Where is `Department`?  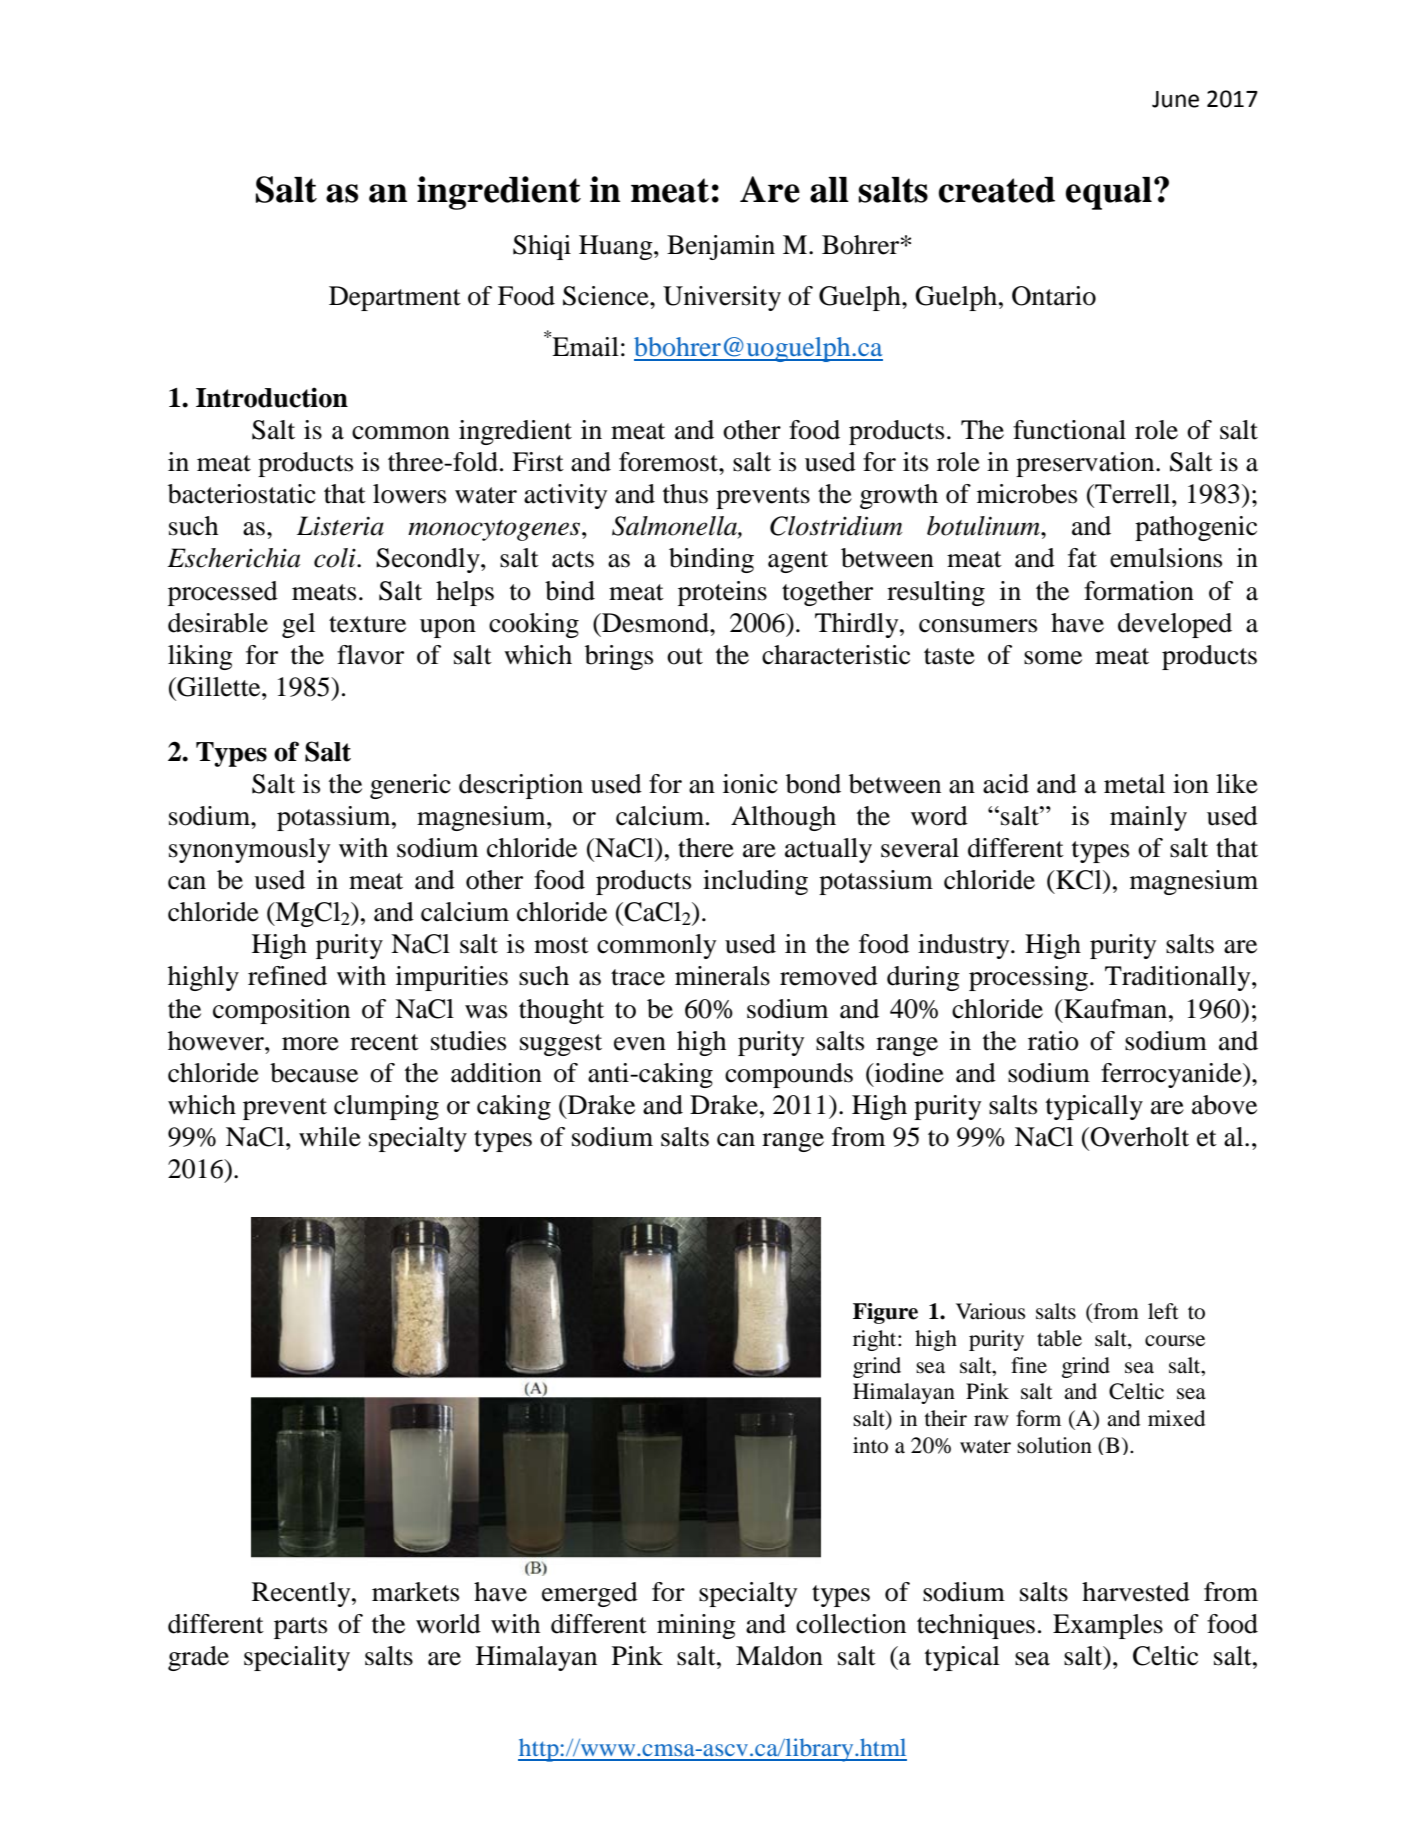 Department is located at coordinates (395, 298).
